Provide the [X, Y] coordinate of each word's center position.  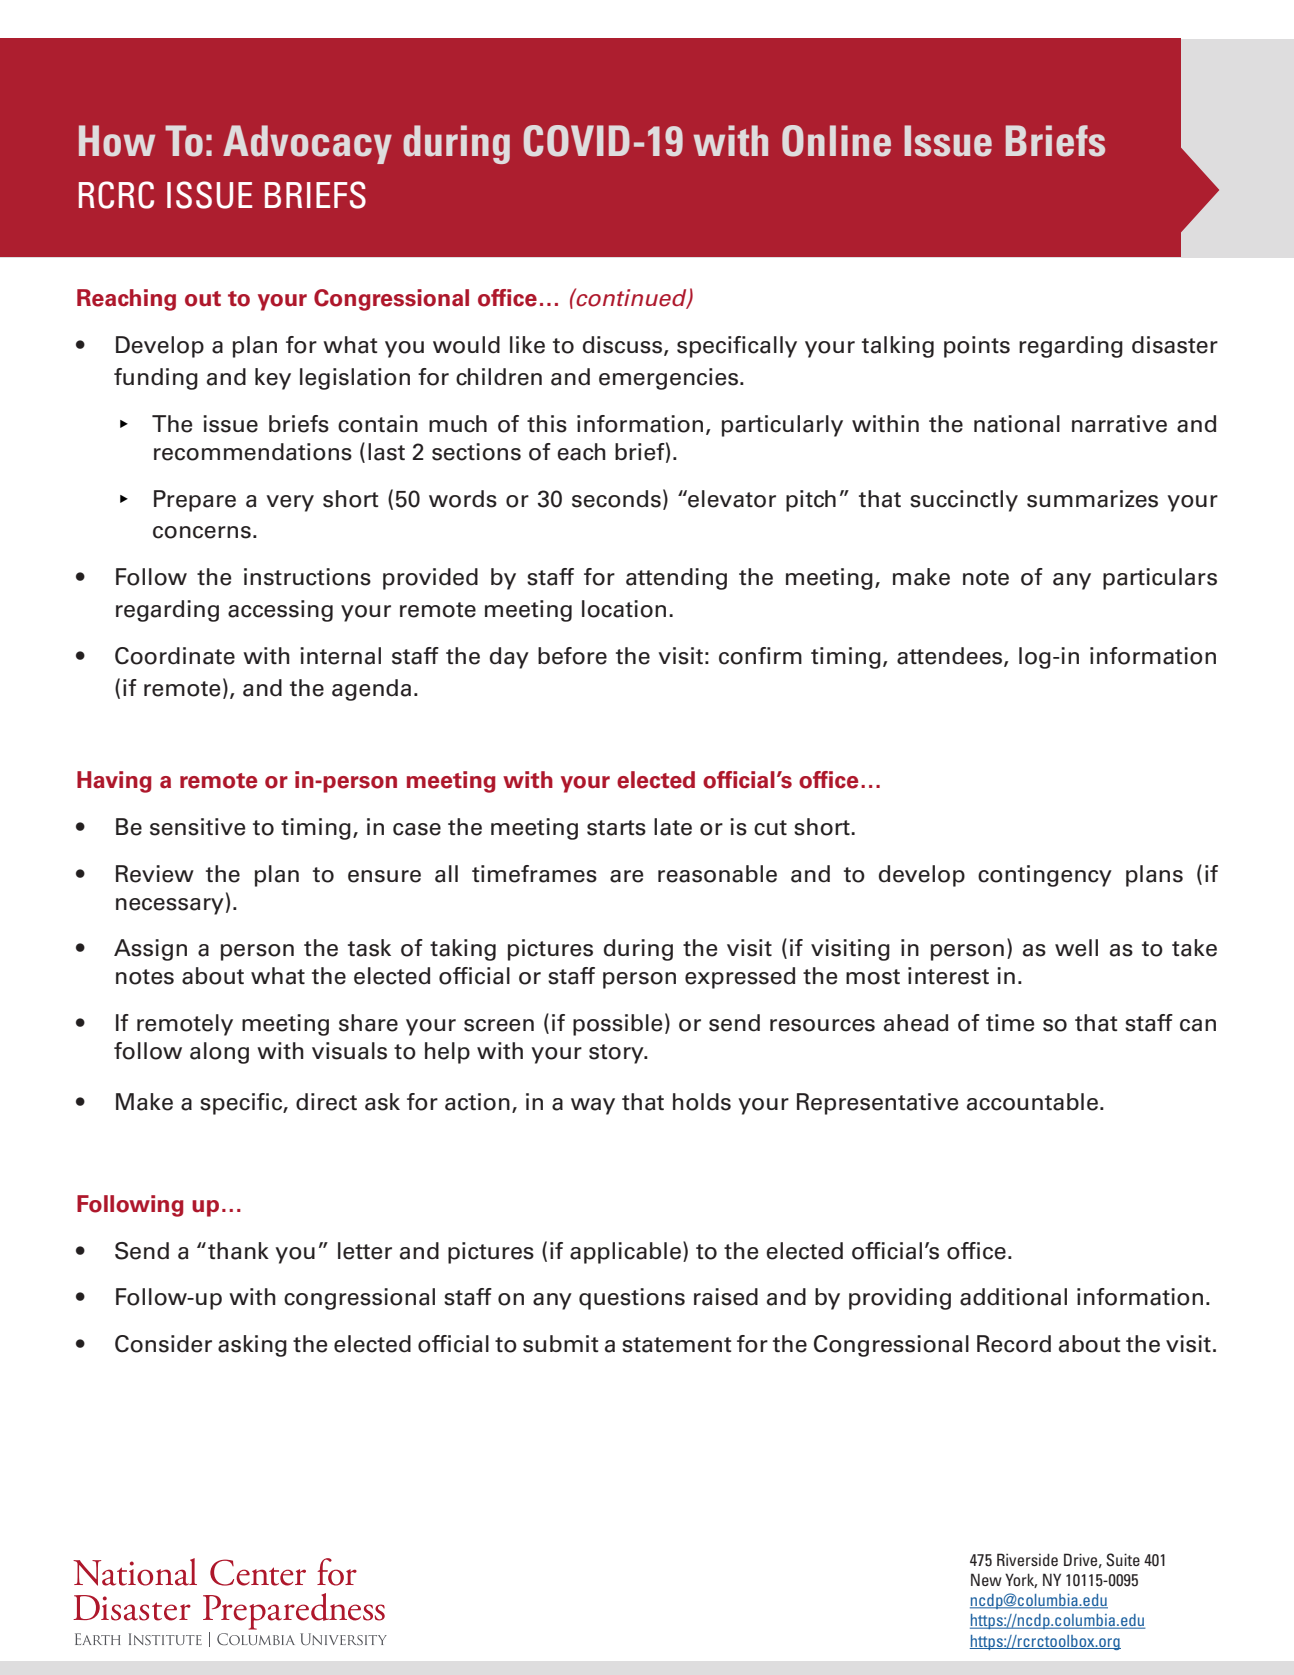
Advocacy [307, 144]
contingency [1045, 876]
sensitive [197, 827]
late [673, 827]
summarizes [1092, 499]
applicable [625, 1253]
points [977, 347]
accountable [1032, 1102]
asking [252, 1346]
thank [238, 1251]
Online [836, 141]
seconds [616, 499]
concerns [202, 532]
